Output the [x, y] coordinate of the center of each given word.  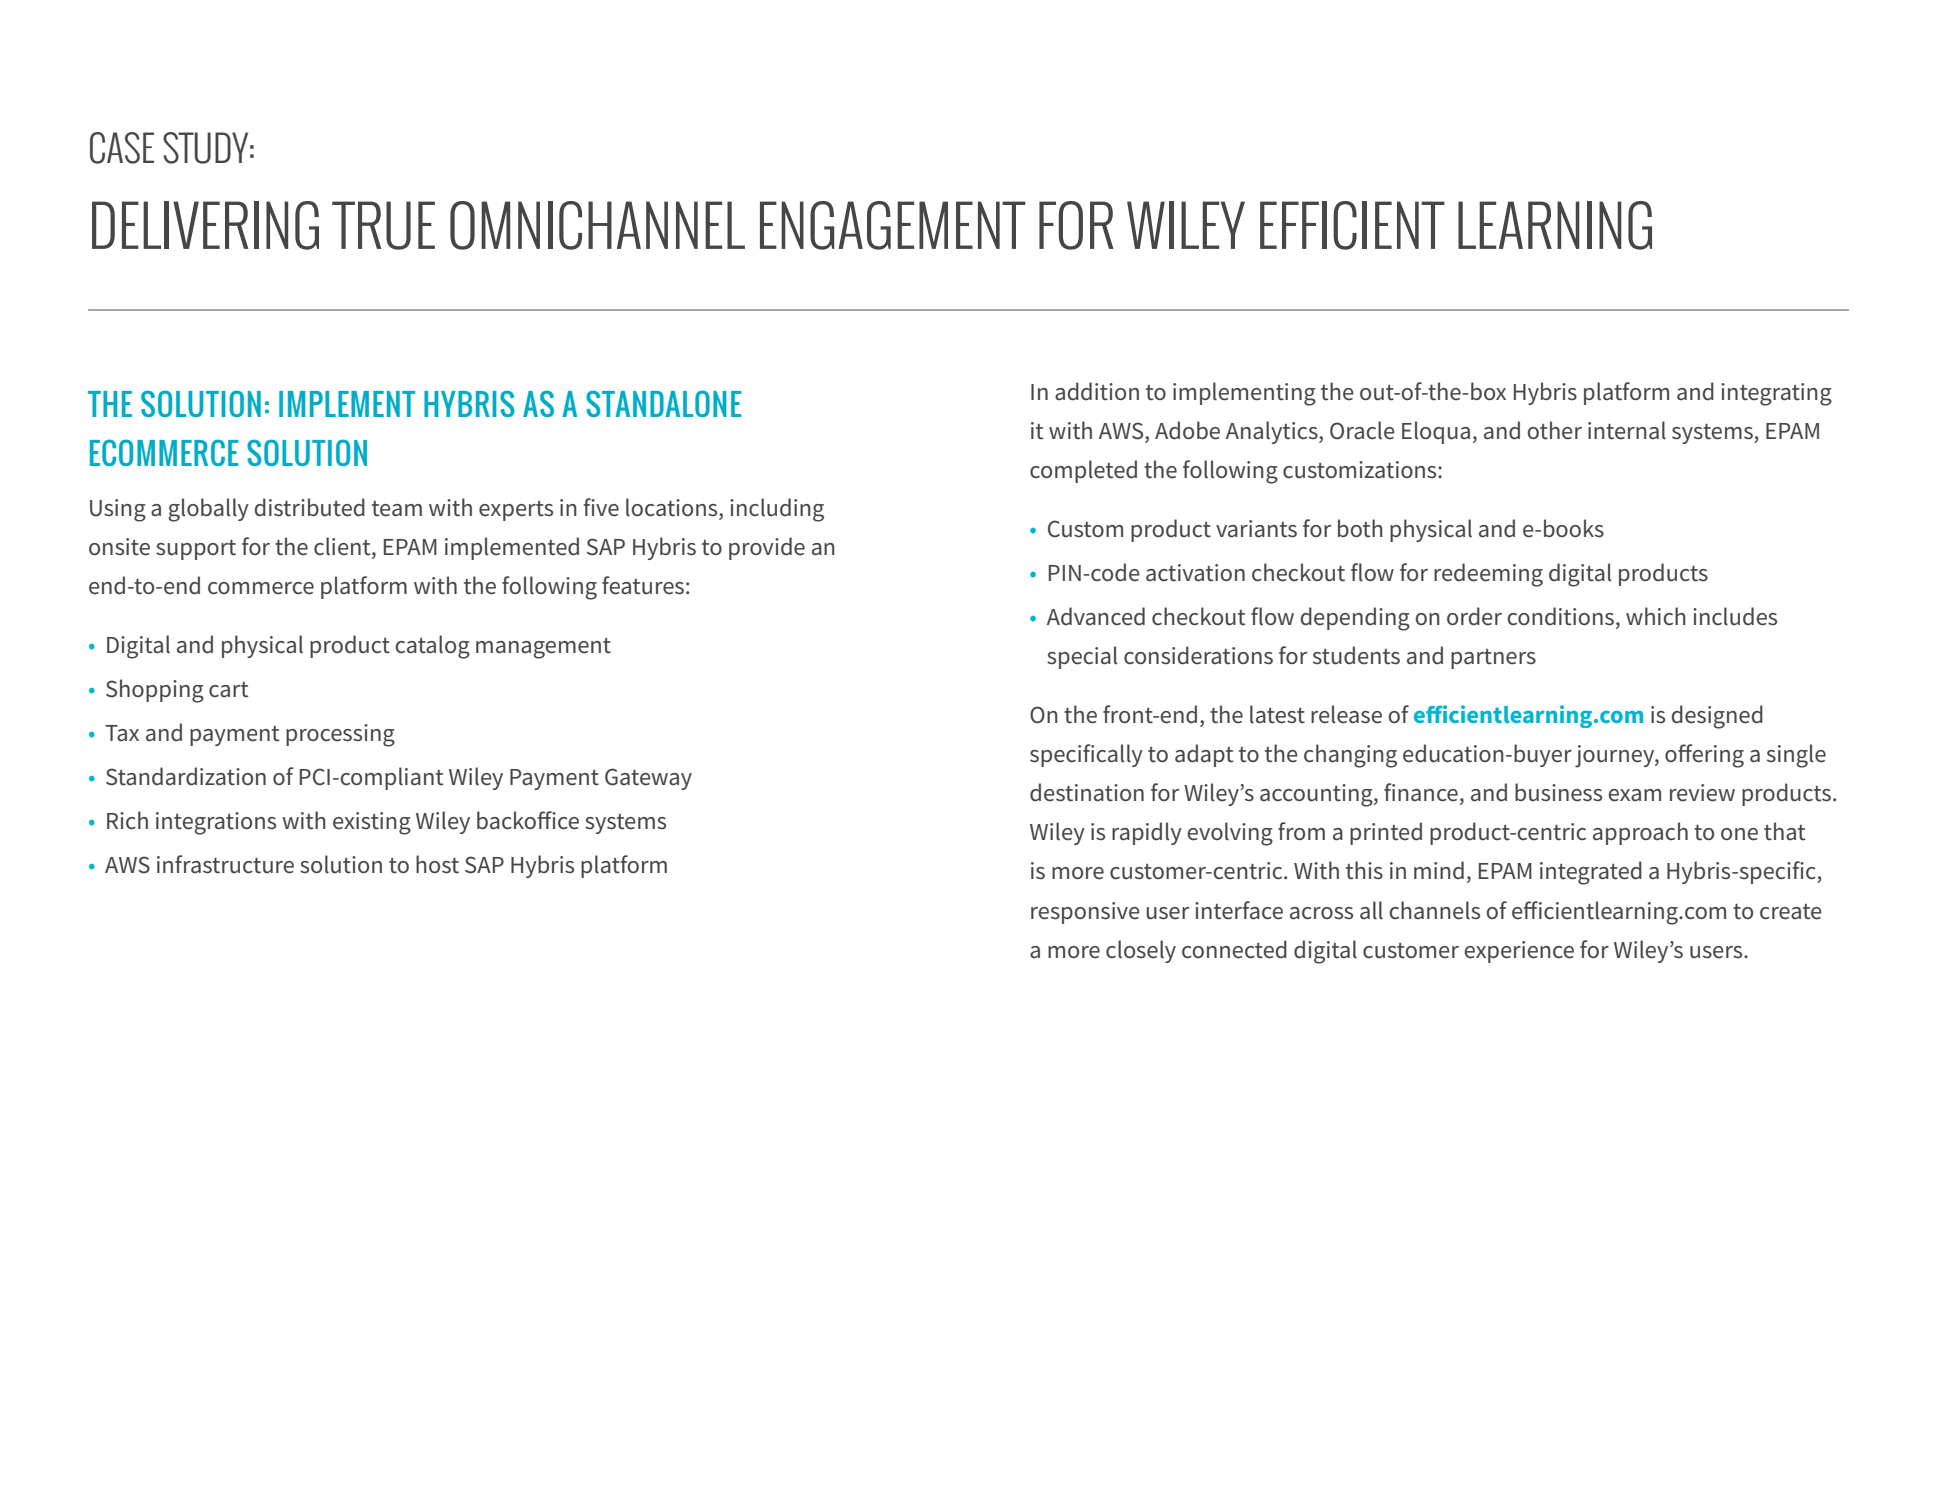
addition [1097, 391]
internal [1627, 430]
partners [1493, 659]
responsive [1085, 913]
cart [228, 690]
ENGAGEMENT [893, 225]
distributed [310, 507]
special [1082, 657]
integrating [1776, 394]
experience [1519, 952]
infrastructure [225, 864]
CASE [122, 148]
